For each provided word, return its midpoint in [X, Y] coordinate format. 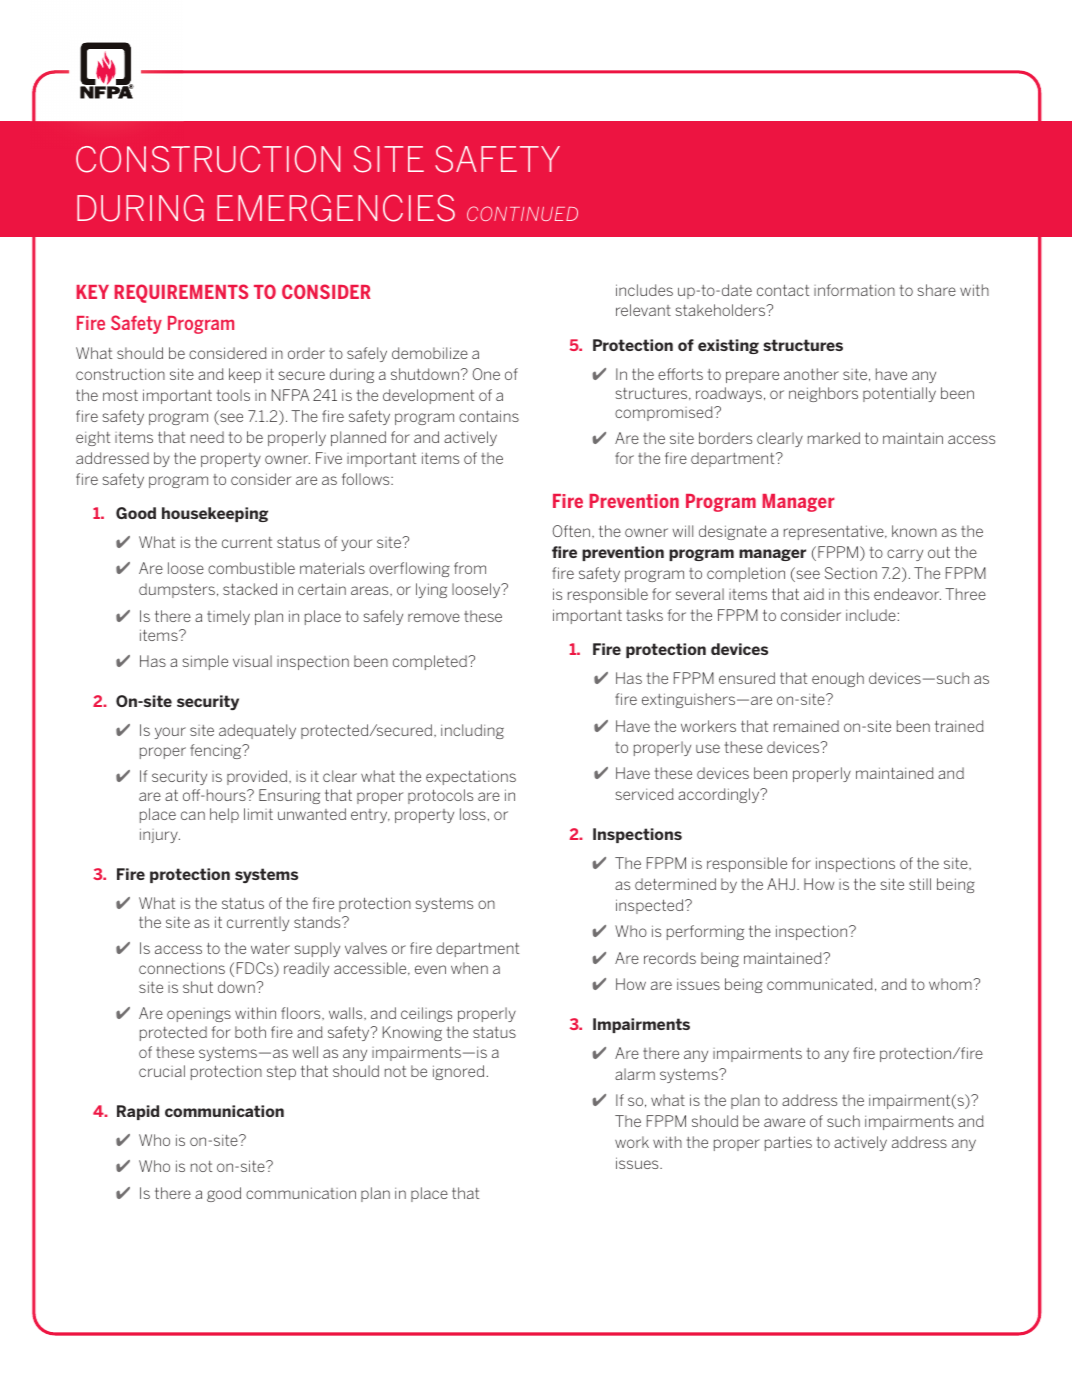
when [469, 968]
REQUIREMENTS [181, 293]
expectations [471, 778]
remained [806, 726]
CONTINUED [522, 213]
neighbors [823, 394]
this [856, 594]
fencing [217, 751]
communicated [820, 984]
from [470, 568]
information [854, 290]
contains [489, 416]
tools [233, 395]
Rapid [138, 1112]
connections [182, 968]
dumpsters [177, 590]
